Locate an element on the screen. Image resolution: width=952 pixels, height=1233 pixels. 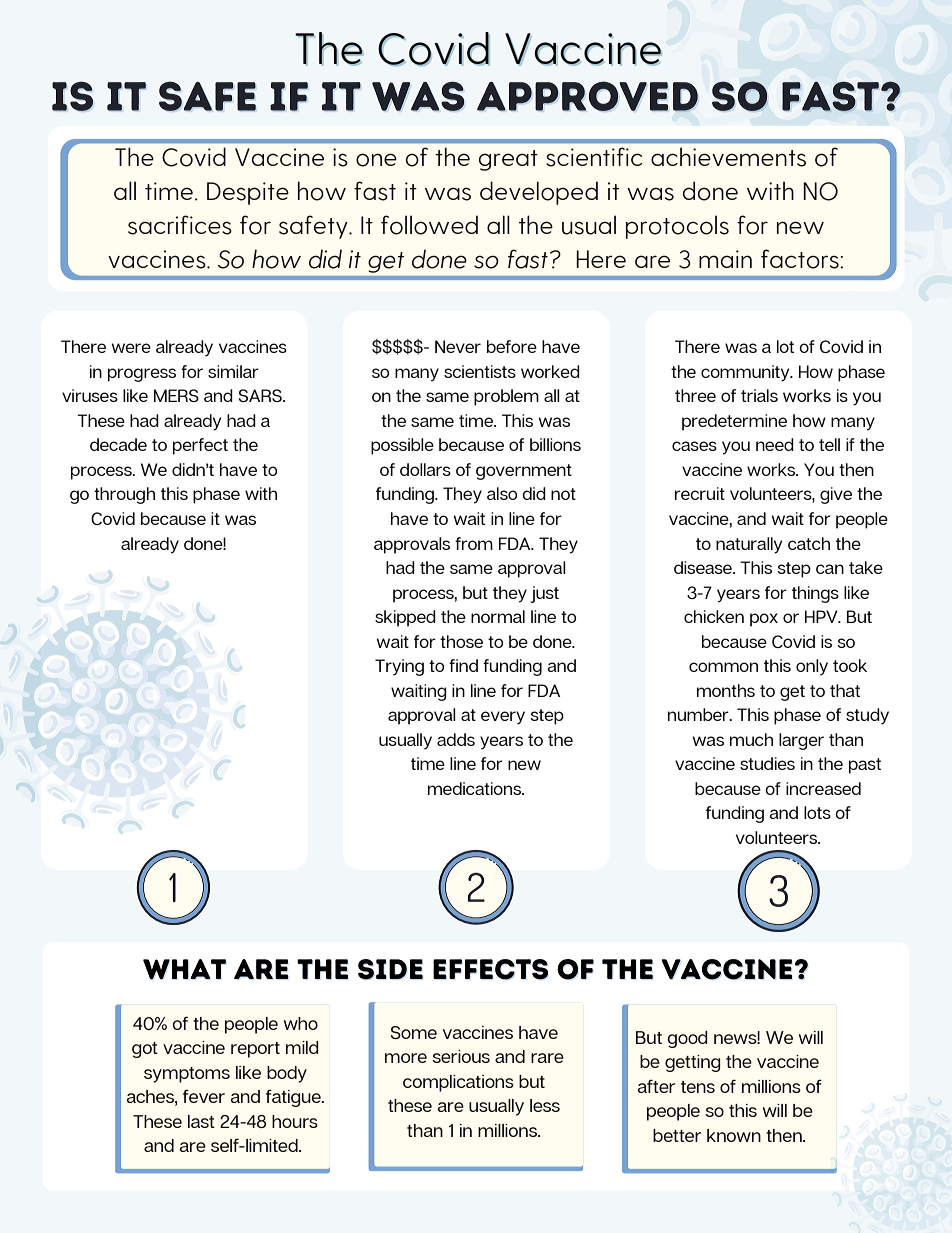
perfect is located at coordinates (200, 446).
